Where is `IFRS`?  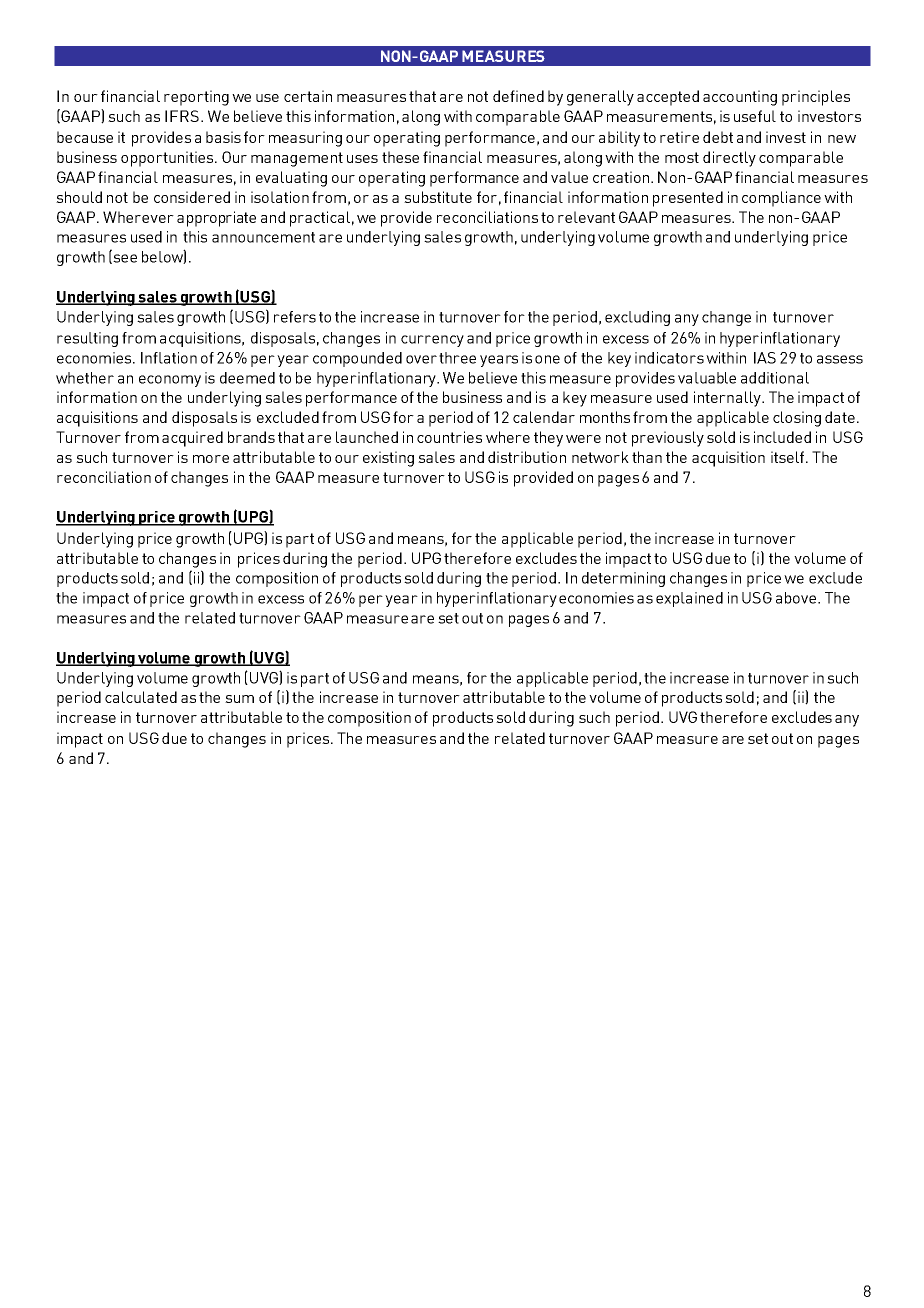
IFRS is located at coordinates (182, 116).
